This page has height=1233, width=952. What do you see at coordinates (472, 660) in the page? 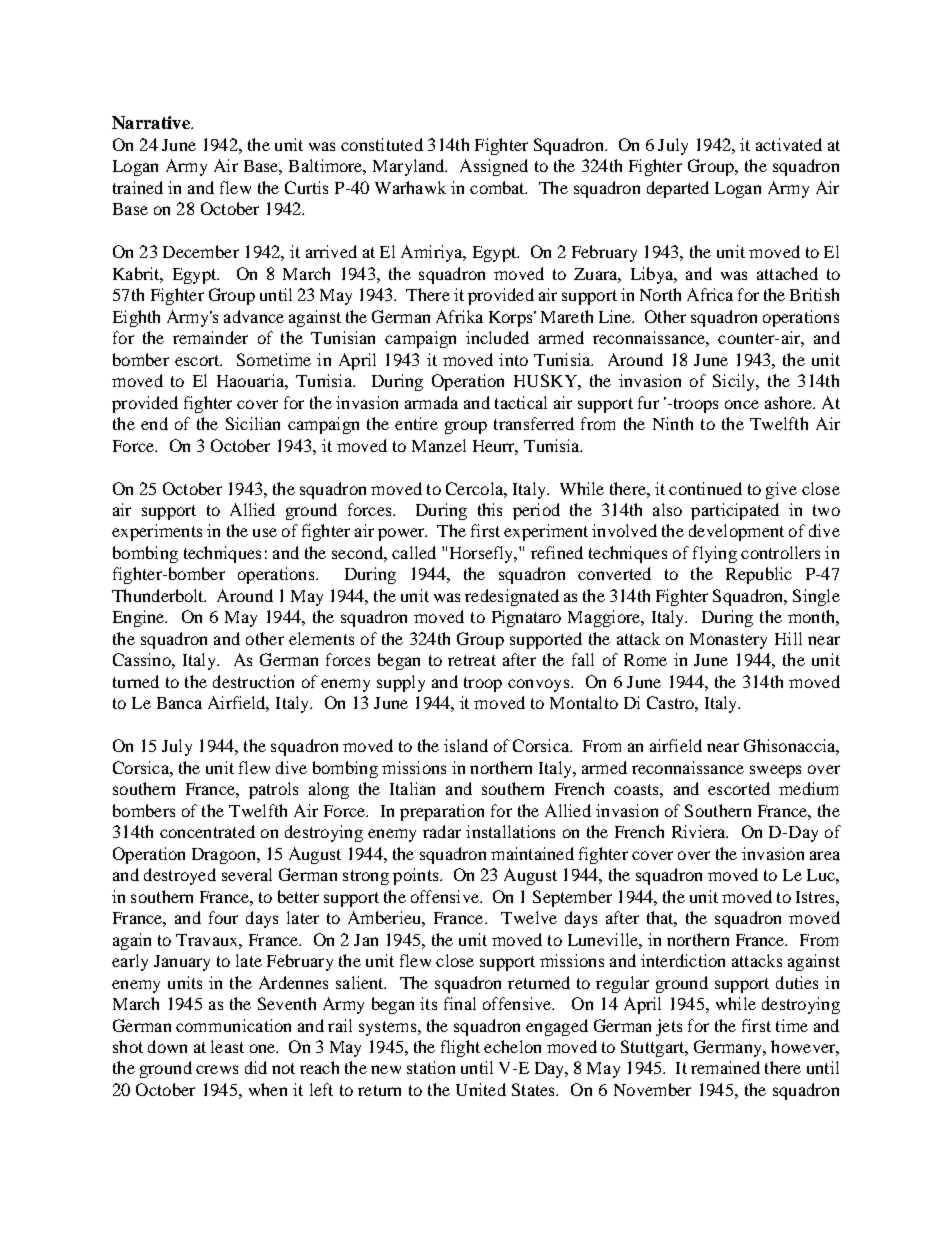
I see `retreat` at bounding box center [472, 660].
